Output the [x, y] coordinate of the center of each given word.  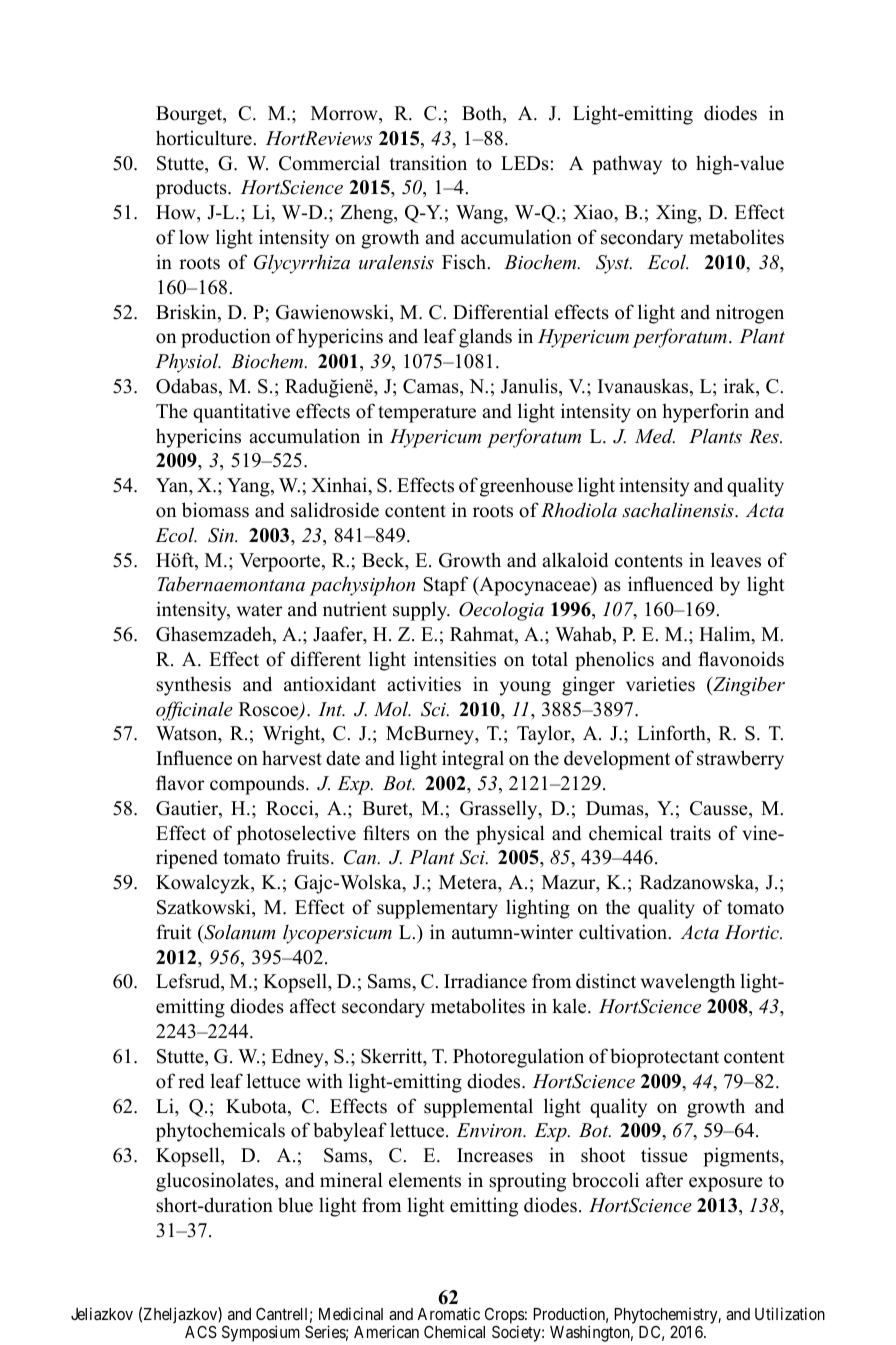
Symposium [261, 1333]
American [386, 1331]
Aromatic [448, 1313]
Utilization [790, 1313]
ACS [201, 1332]
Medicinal [351, 1313]
